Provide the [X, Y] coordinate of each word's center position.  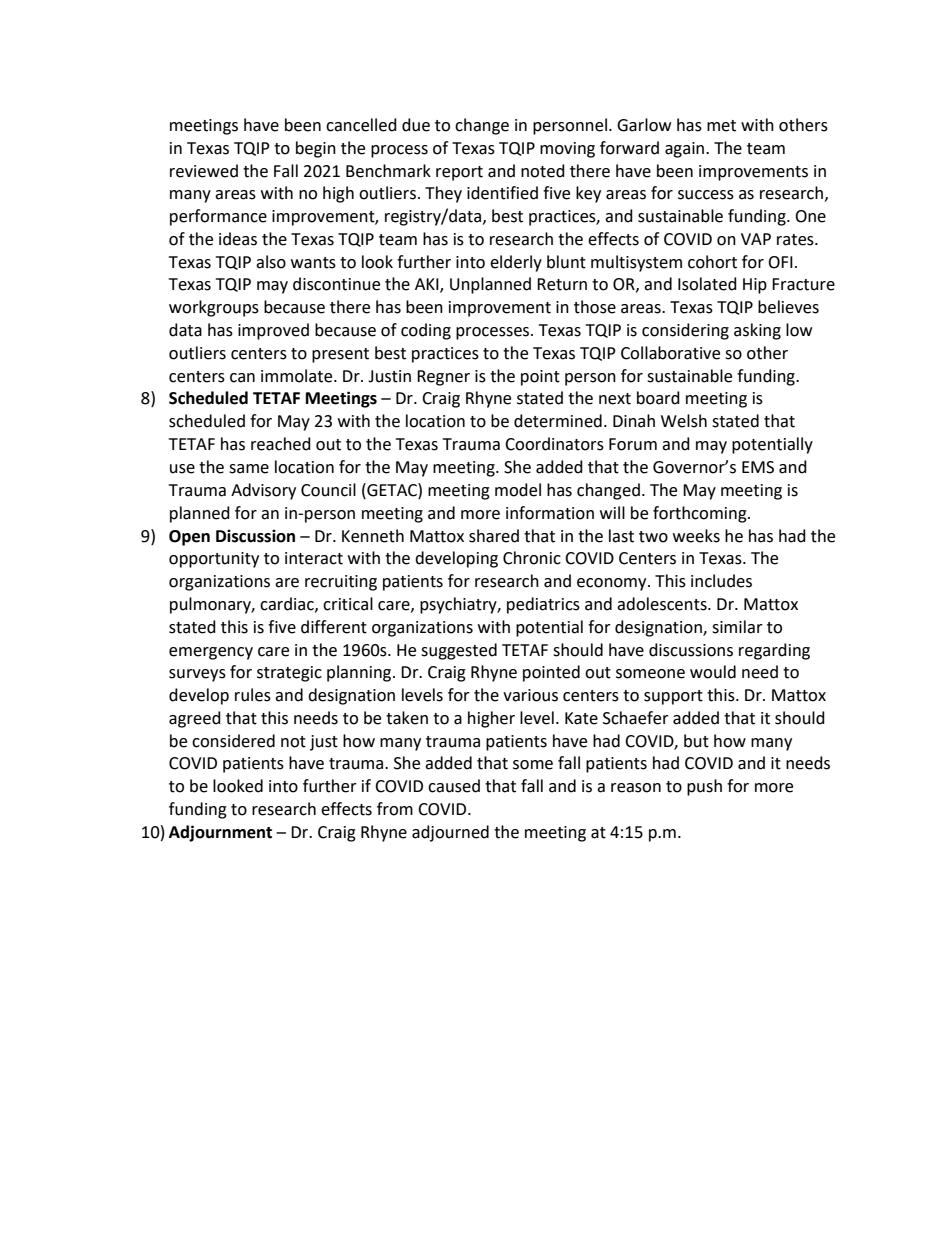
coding [426, 331]
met [721, 126]
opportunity [214, 560]
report [459, 173]
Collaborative [670, 353]
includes [721, 581]
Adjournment [220, 833]
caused [454, 786]
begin [316, 149]
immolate [298, 376]
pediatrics [543, 605]
